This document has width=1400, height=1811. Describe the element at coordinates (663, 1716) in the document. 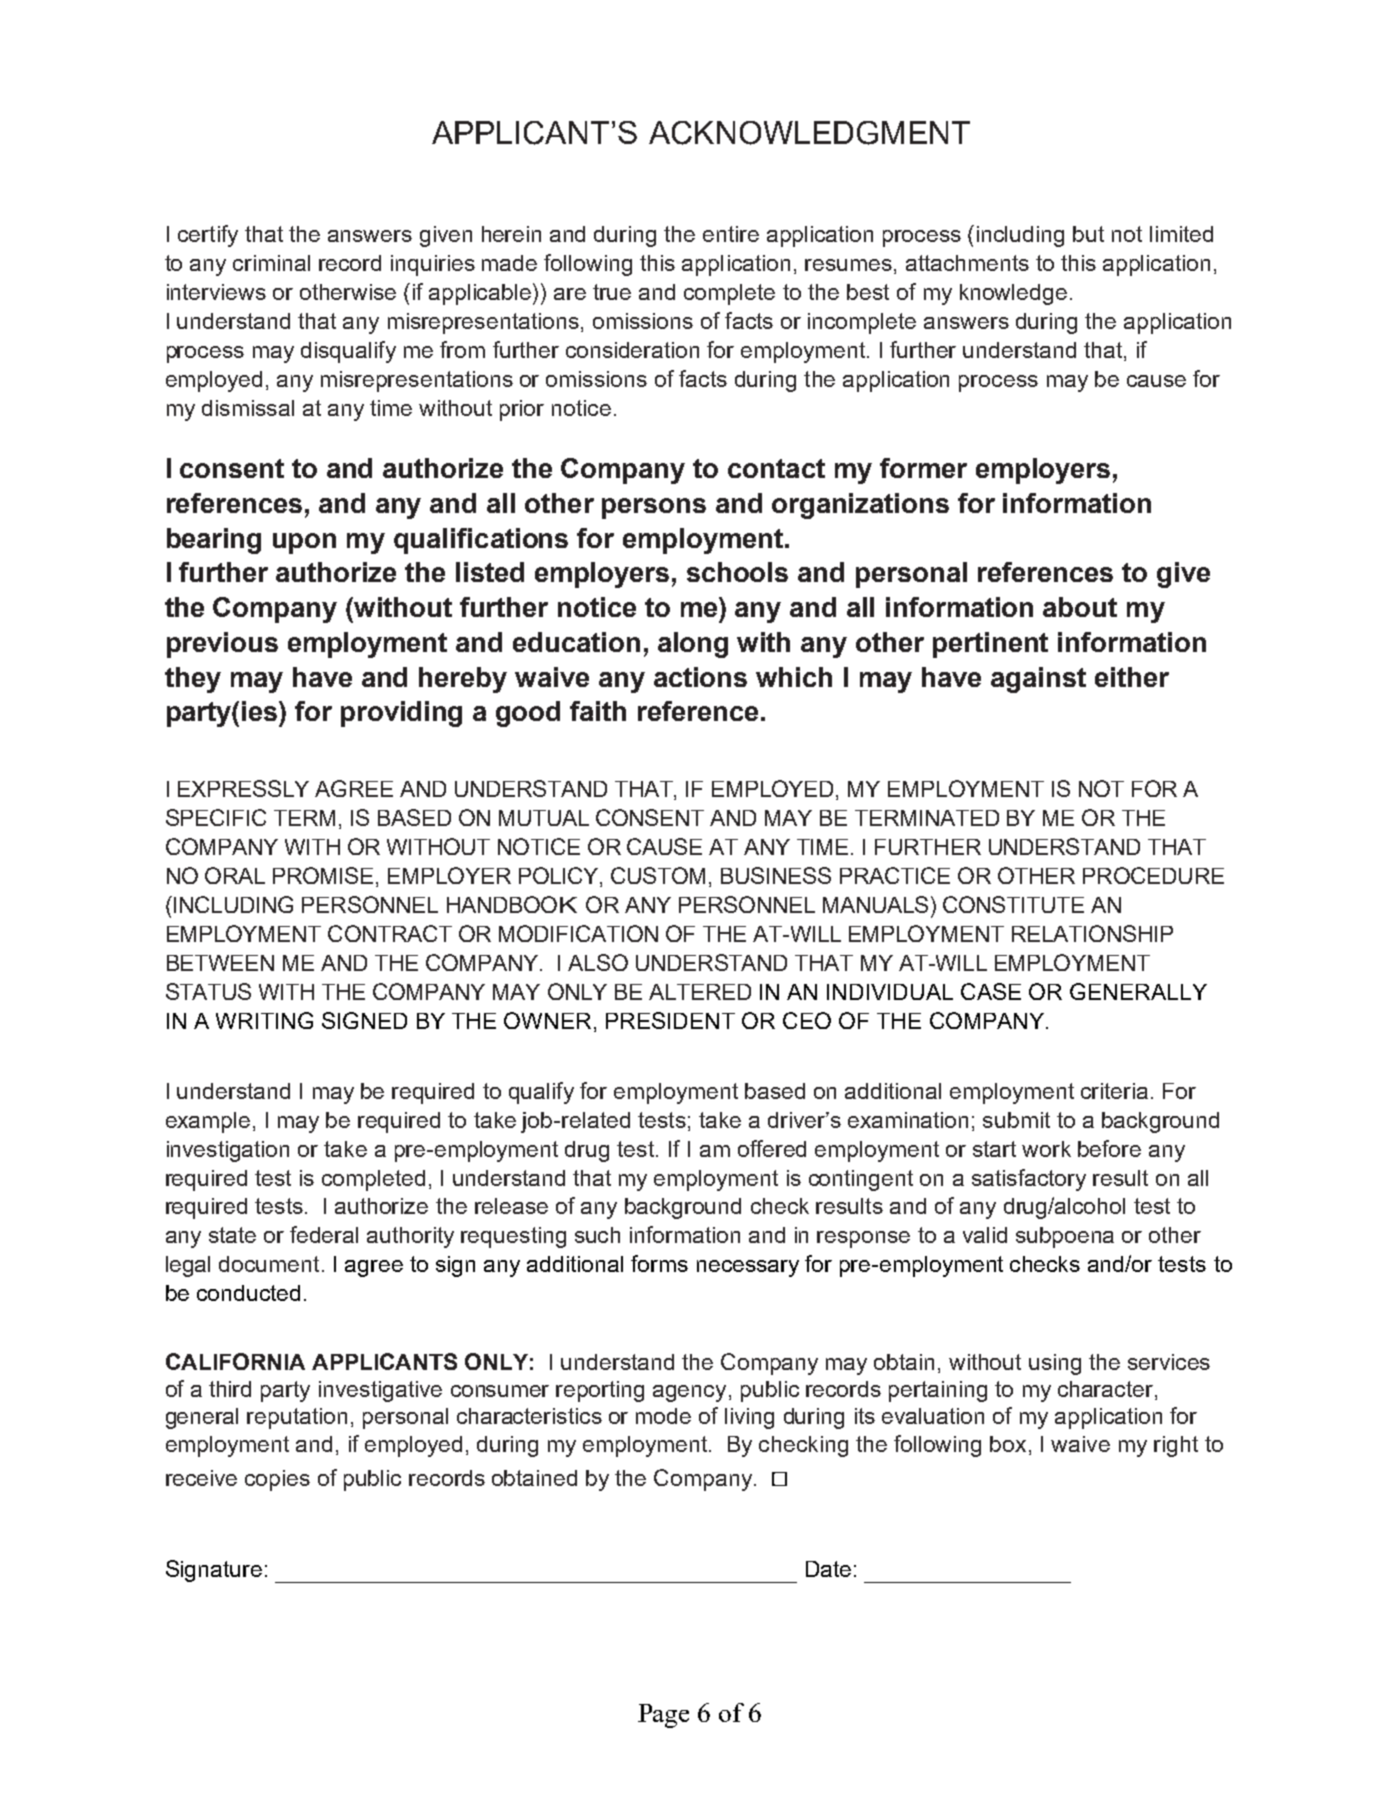

I see `Page` at that location.
